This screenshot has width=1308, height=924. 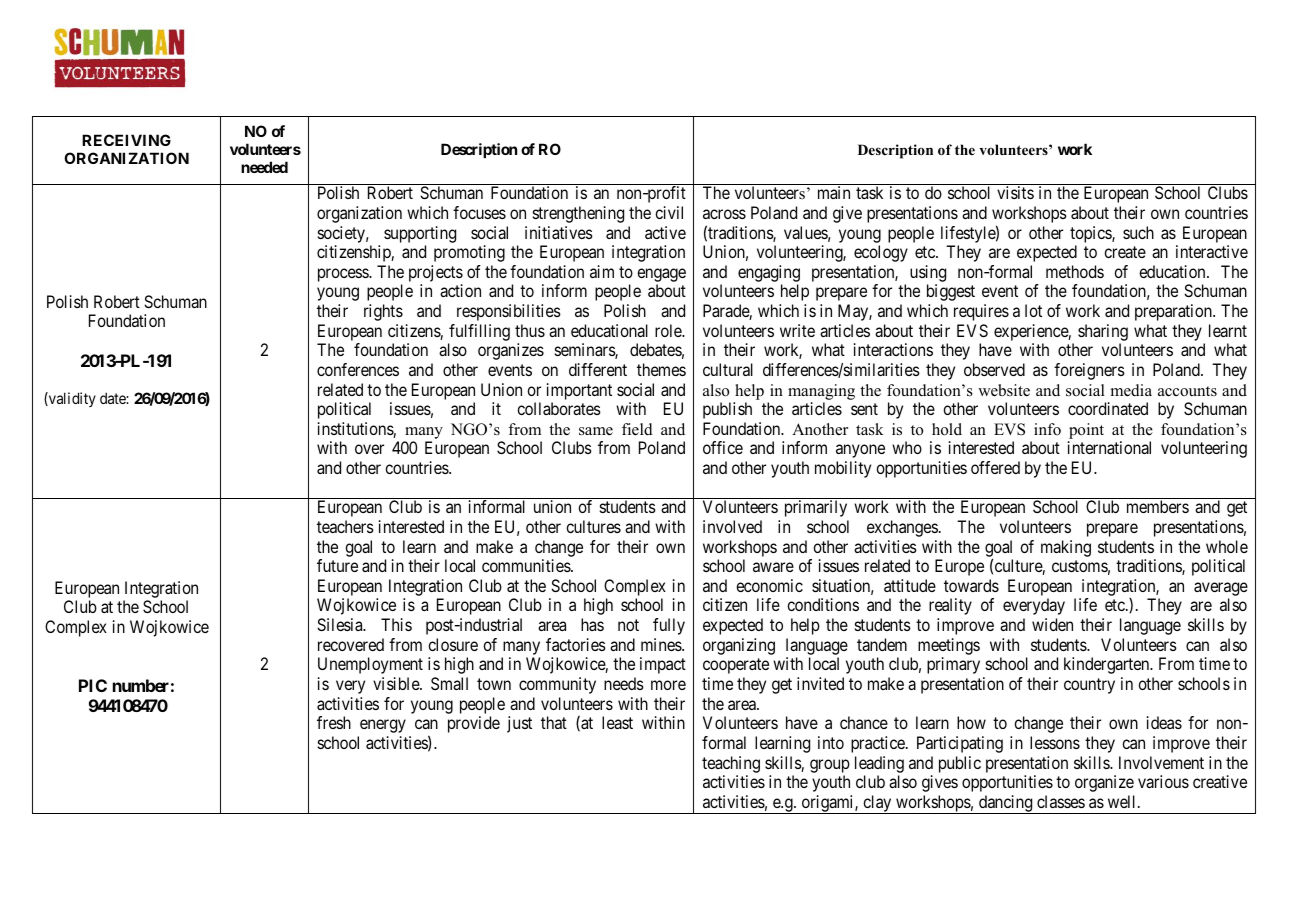 I want to click on role, so click(x=669, y=330).
